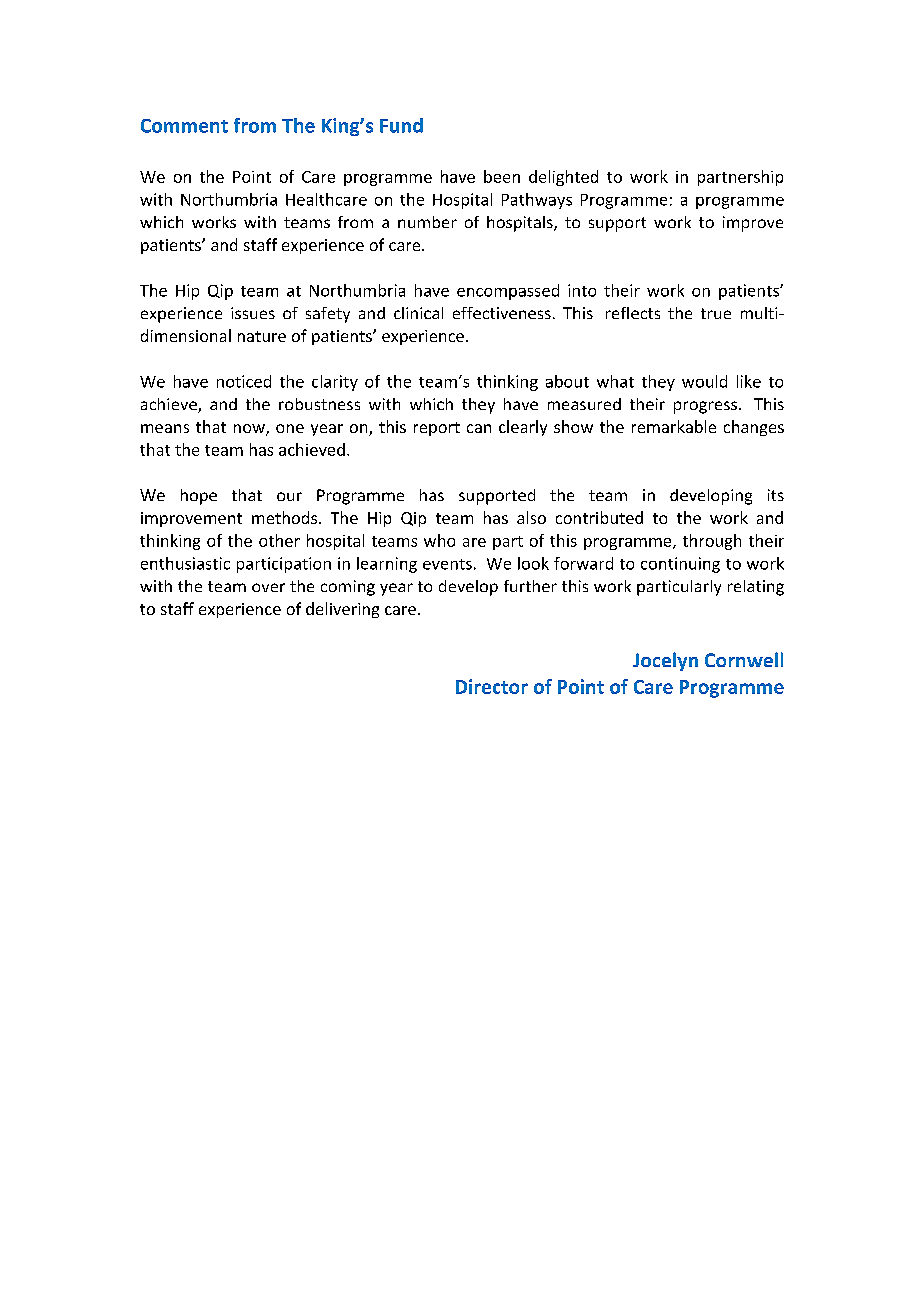 The height and width of the screenshot is (1308, 924). Describe the element at coordinates (563, 178) in the screenshot. I see `delighted` at that location.
